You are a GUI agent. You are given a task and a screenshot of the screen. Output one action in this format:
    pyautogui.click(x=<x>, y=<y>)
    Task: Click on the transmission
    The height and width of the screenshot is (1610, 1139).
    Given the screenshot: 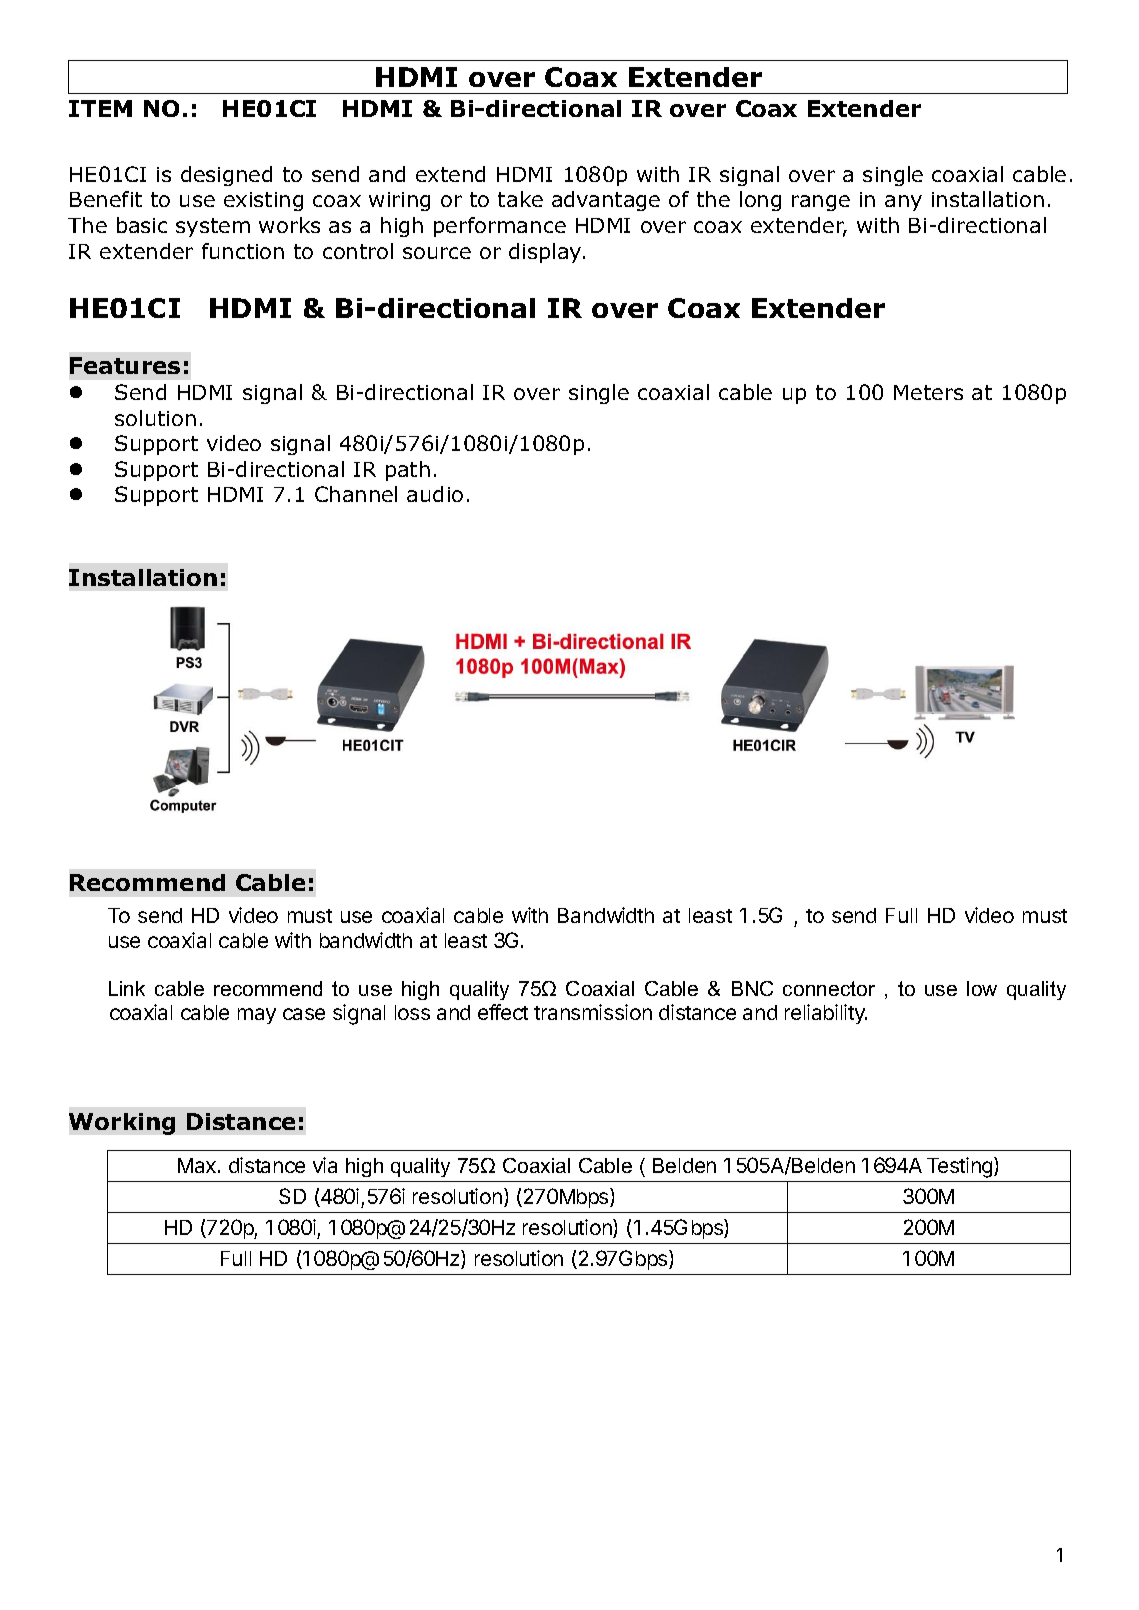 What is the action you would take?
    pyautogui.click(x=593, y=1012)
